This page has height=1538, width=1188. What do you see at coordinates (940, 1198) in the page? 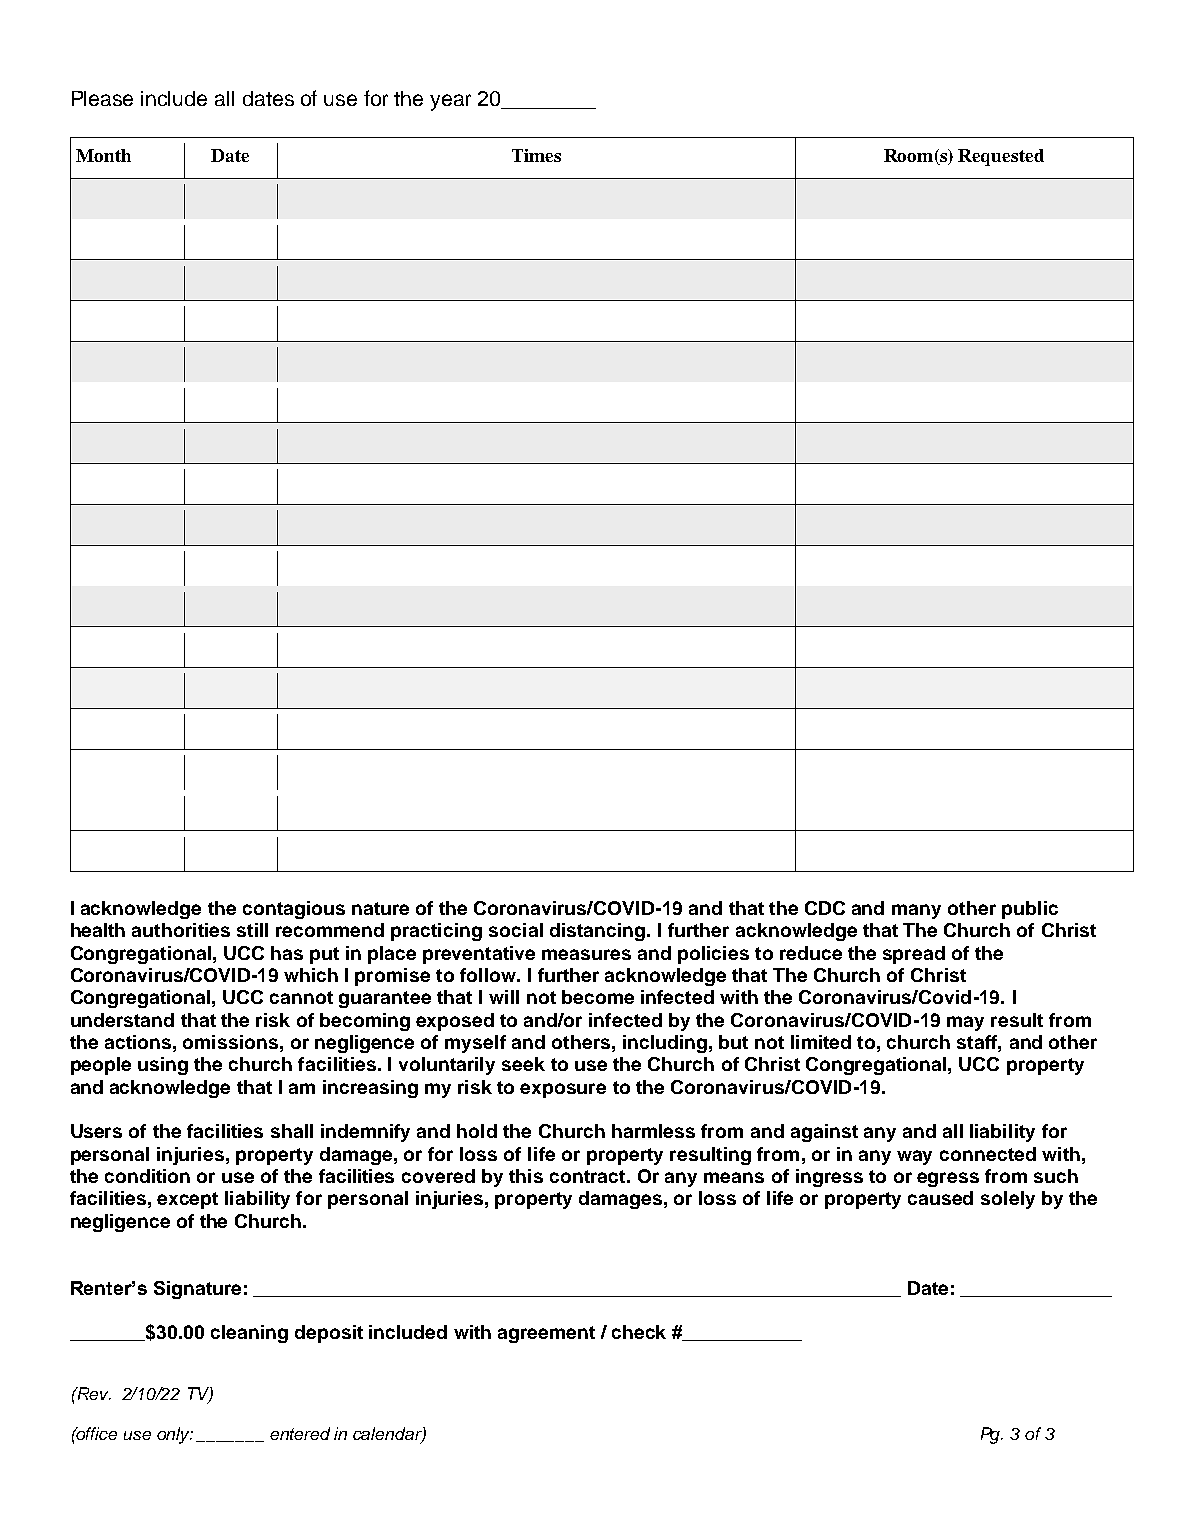
I see `caused` at bounding box center [940, 1198].
